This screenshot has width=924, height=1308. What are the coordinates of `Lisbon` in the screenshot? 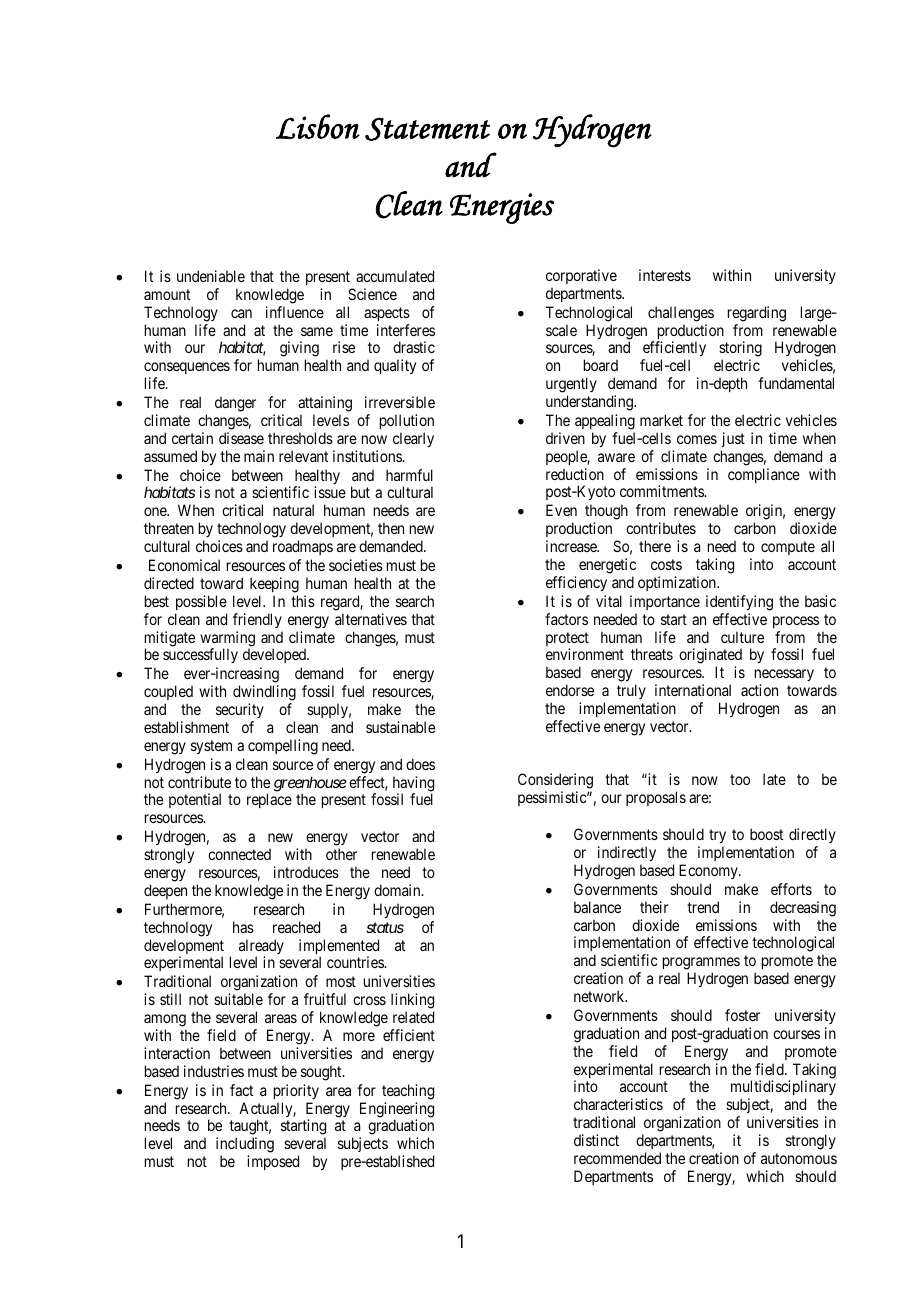 It's located at (318, 126).
